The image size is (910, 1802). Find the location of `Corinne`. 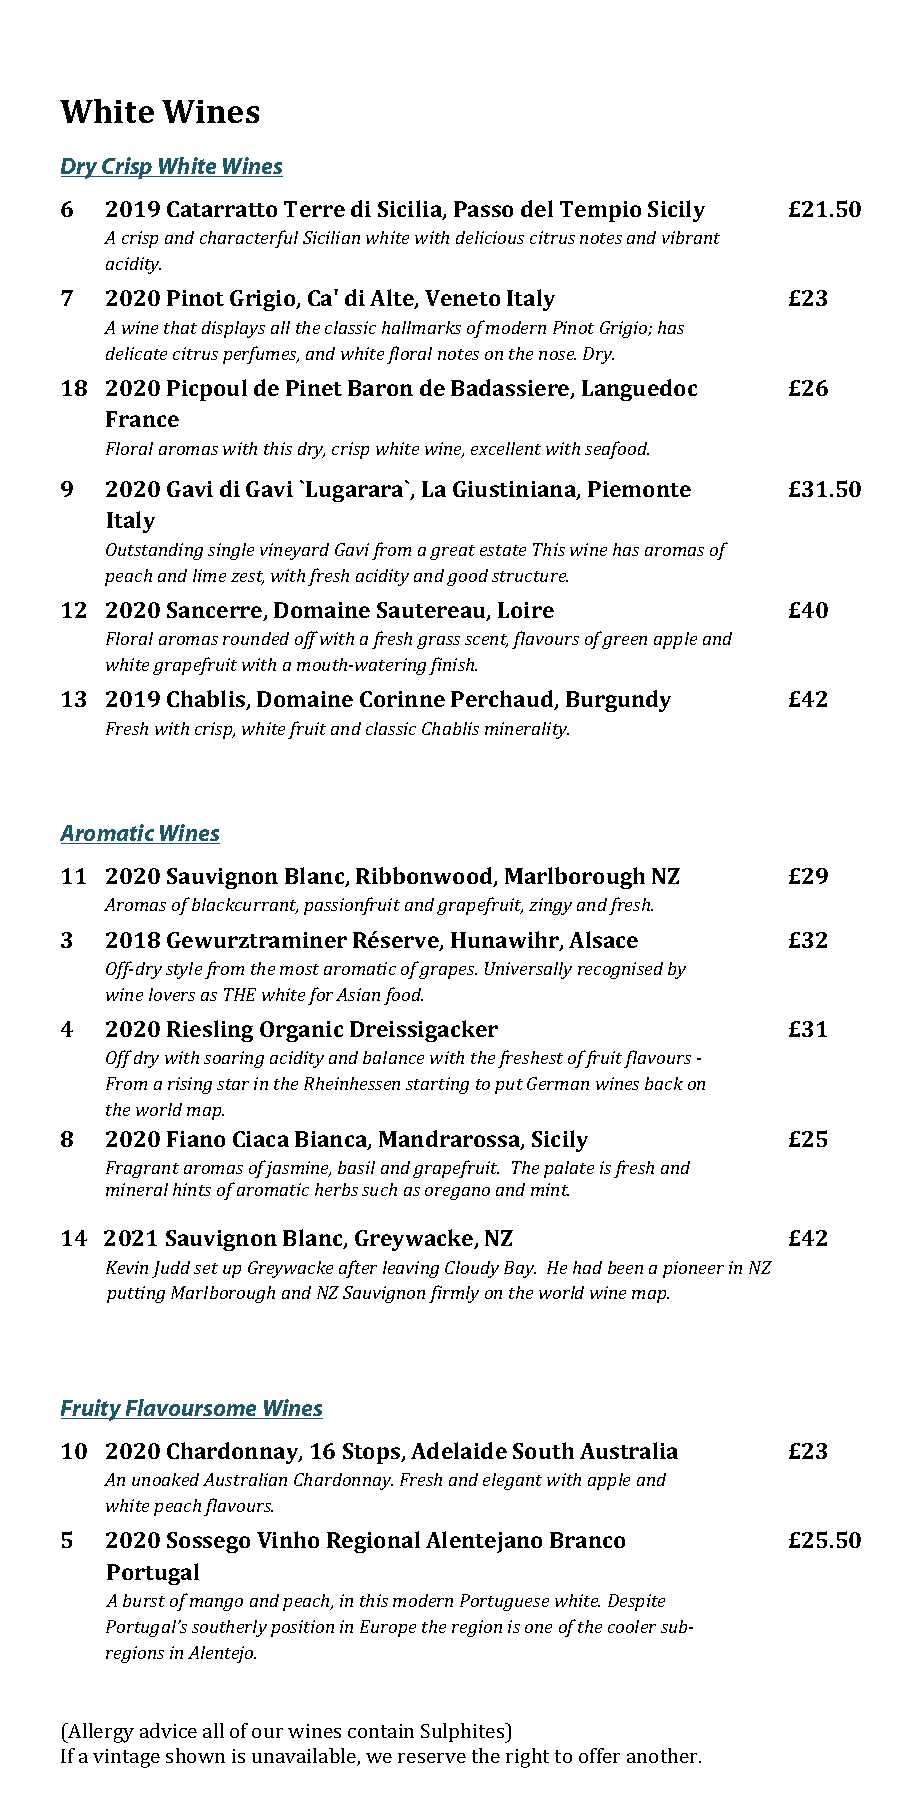

Corinne is located at coordinates (402, 699).
